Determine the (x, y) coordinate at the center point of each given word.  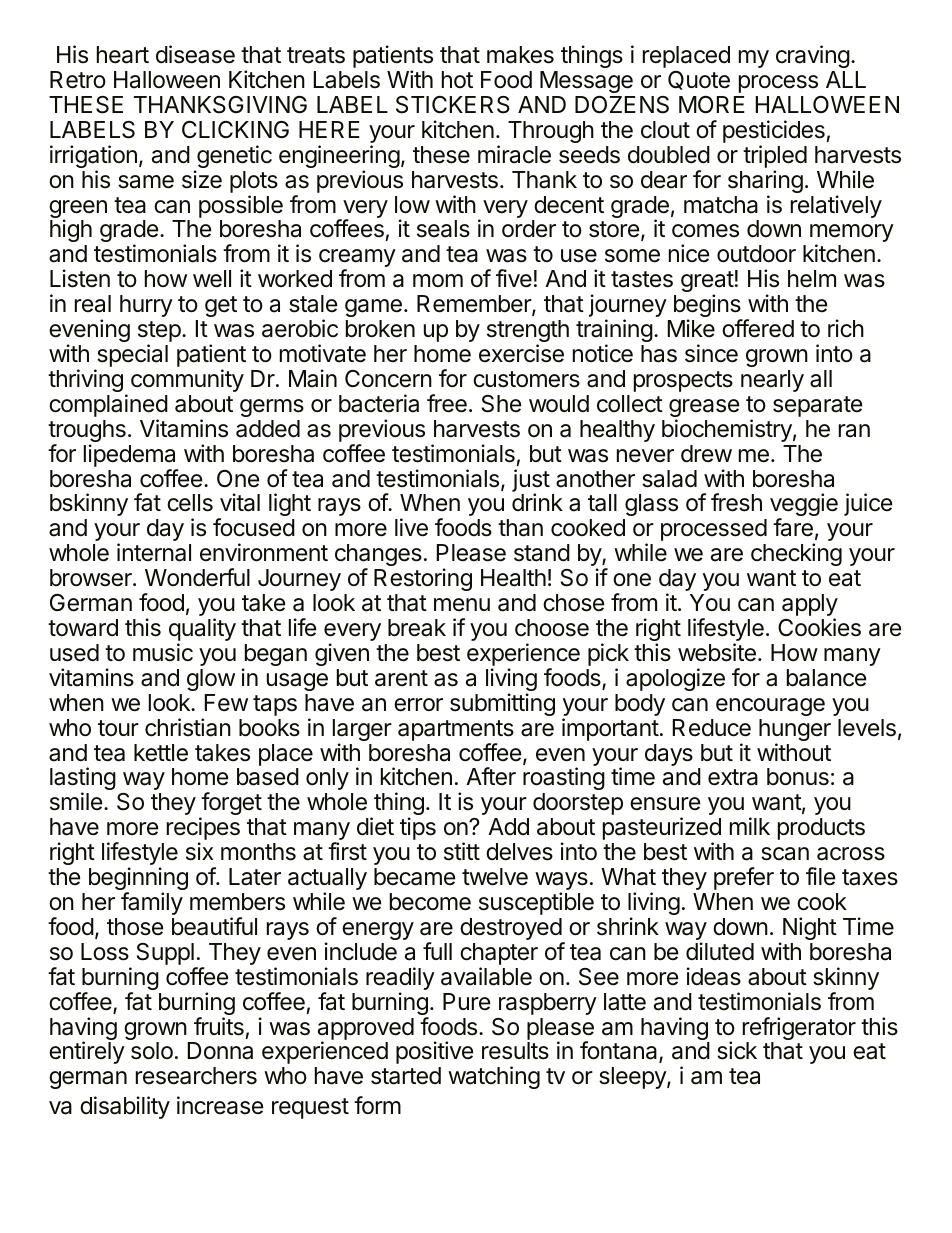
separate (817, 406)
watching (494, 1077)
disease (195, 54)
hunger (795, 731)
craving (813, 56)
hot (457, 79)
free (447, 403)
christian (188, 727)
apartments (456, 730)
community (187, 380)
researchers (196, 1076)
